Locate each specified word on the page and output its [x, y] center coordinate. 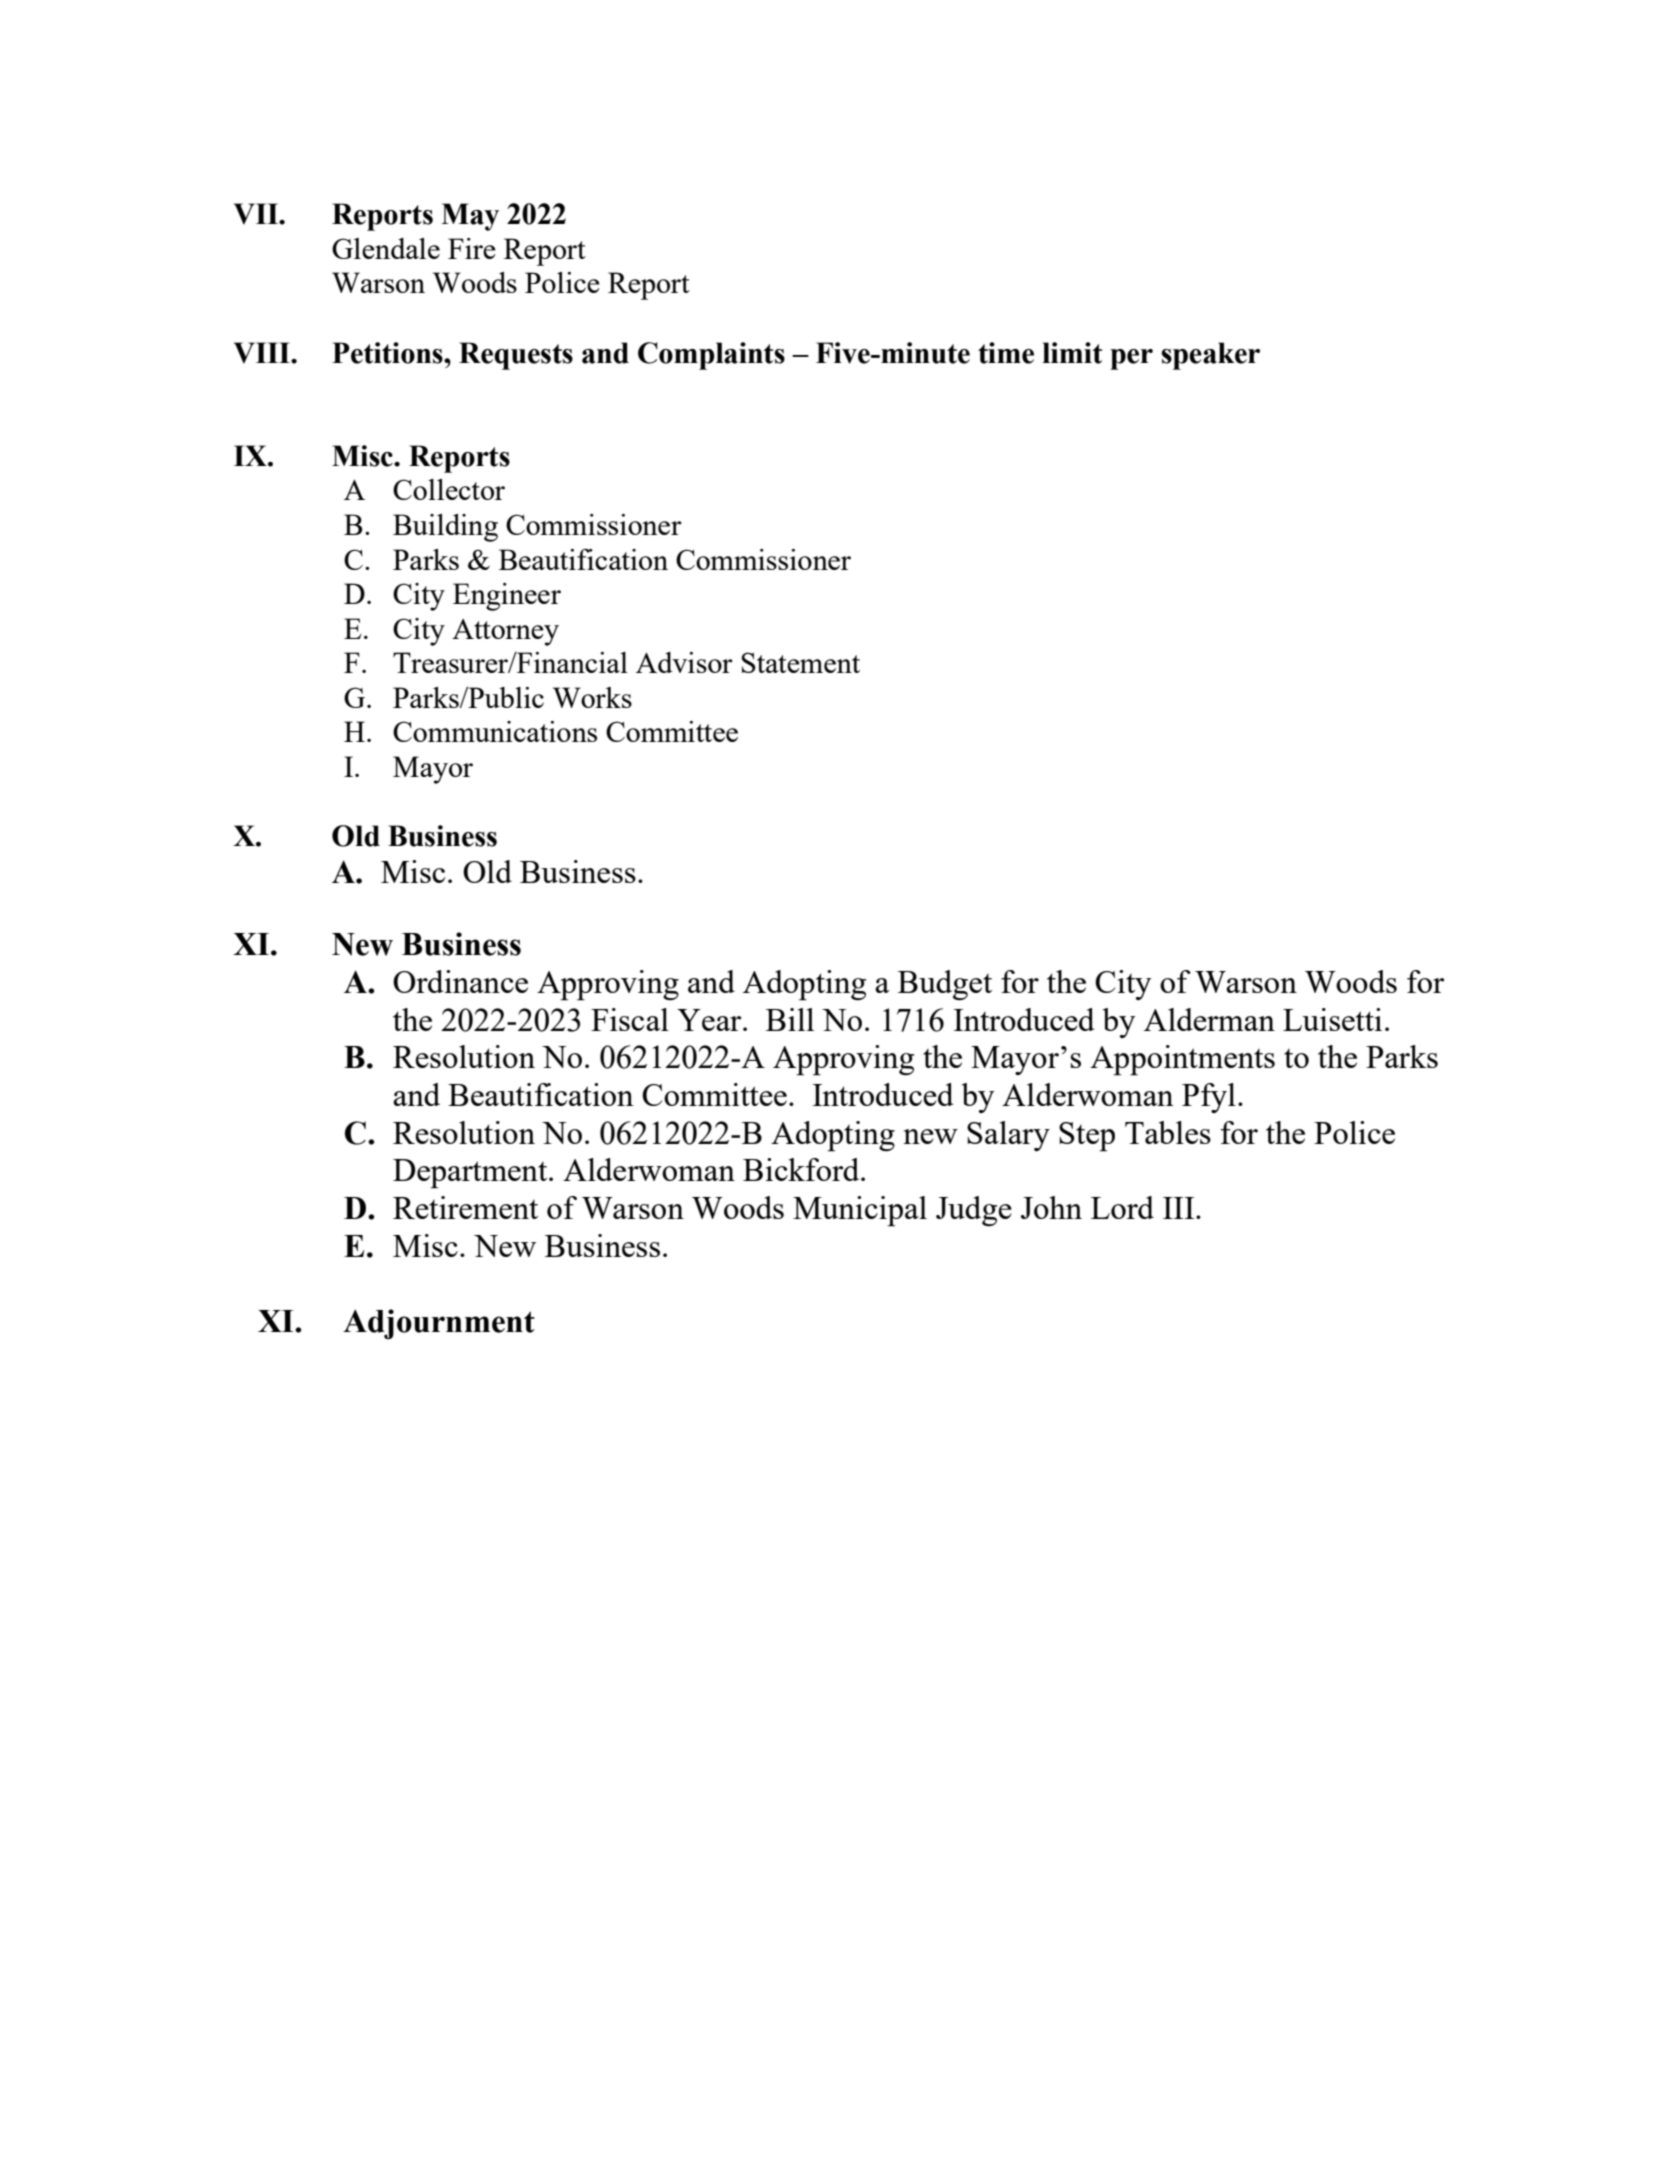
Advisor [684, 662]
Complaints [711, 356]
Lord [1122, 1207]
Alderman [1209, 1019]
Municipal [860, 1211]
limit [1072, 353]
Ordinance [460, 981]
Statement [800, 662]
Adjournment [439, 1324]
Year [710, 1020]
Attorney [505, 632]
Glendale [386, 248]
